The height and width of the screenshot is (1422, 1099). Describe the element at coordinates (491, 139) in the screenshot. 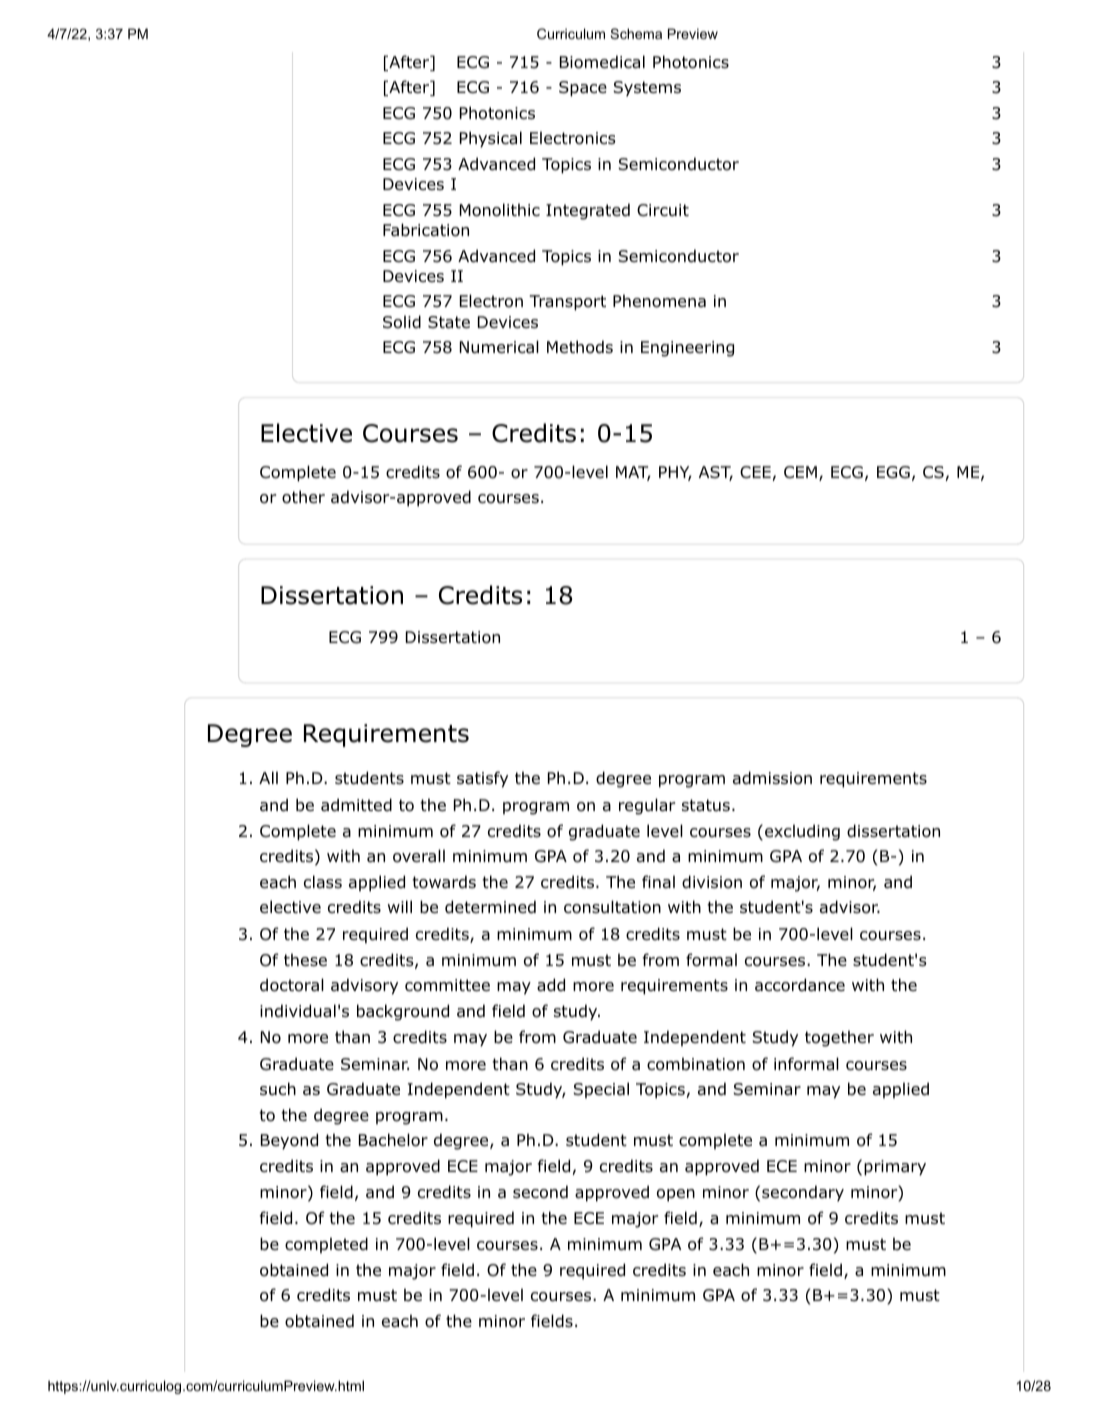

I see `Physical` at that location.
